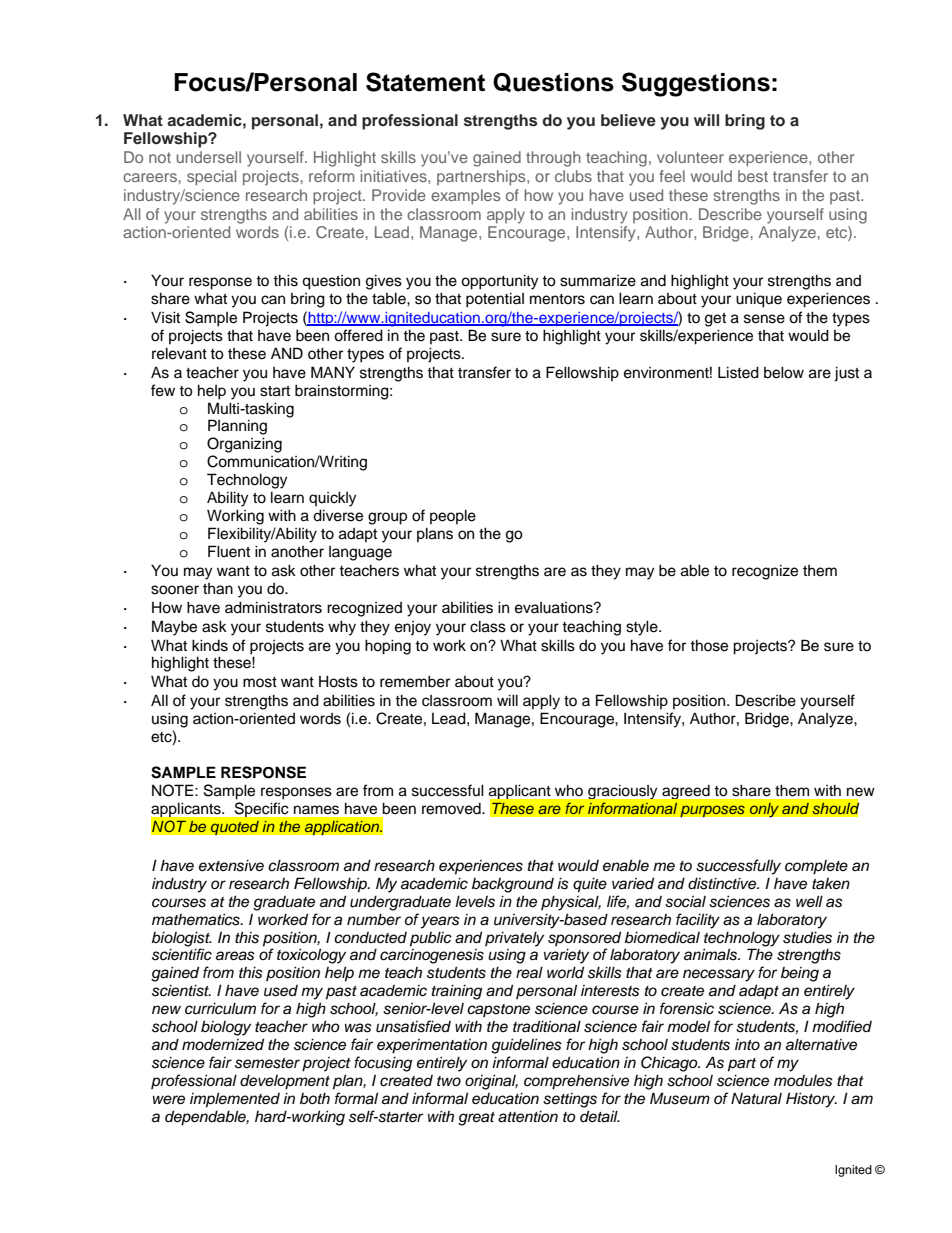 This image has height=1233, width=952. I want to click on through, so click(553, 159).
